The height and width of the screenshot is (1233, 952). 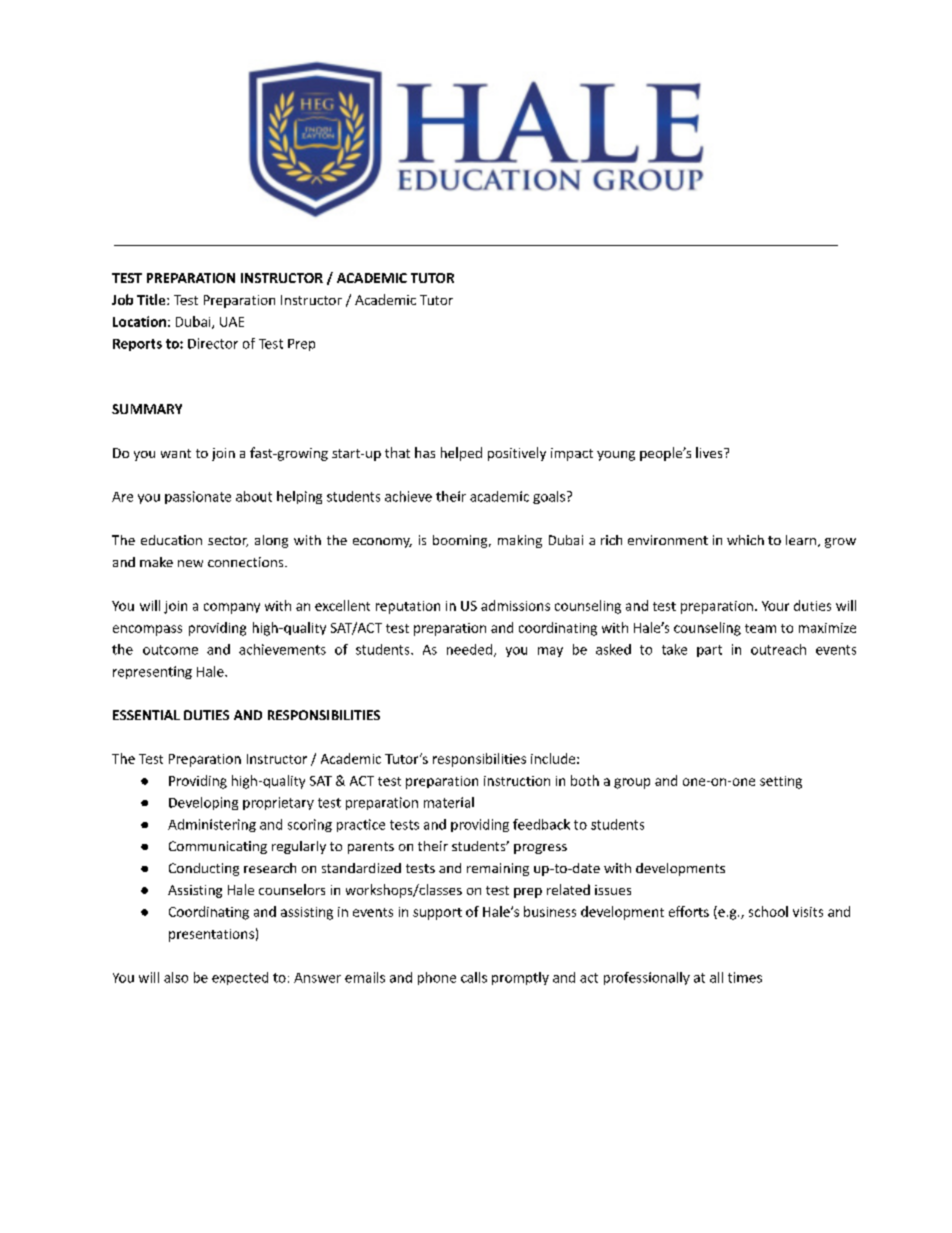 What do you see at coordinates (471, 650) in the screenshot?
I see `needed` at bounding box center [471, 650].
